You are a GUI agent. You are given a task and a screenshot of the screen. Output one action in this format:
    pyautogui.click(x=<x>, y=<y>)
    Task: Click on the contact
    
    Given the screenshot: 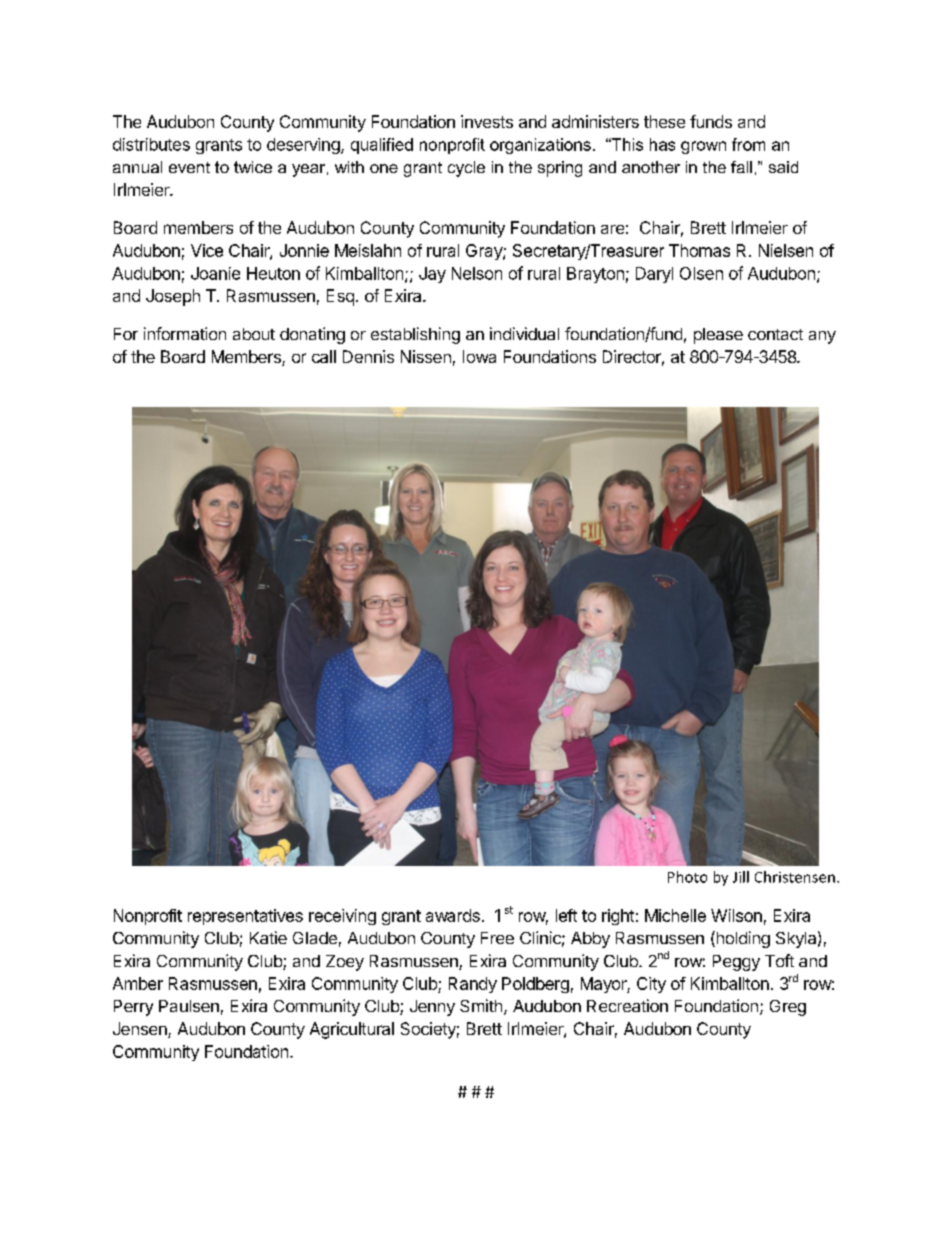 What is the action you would take?
    pyautogui.click(x=775, y=334)
